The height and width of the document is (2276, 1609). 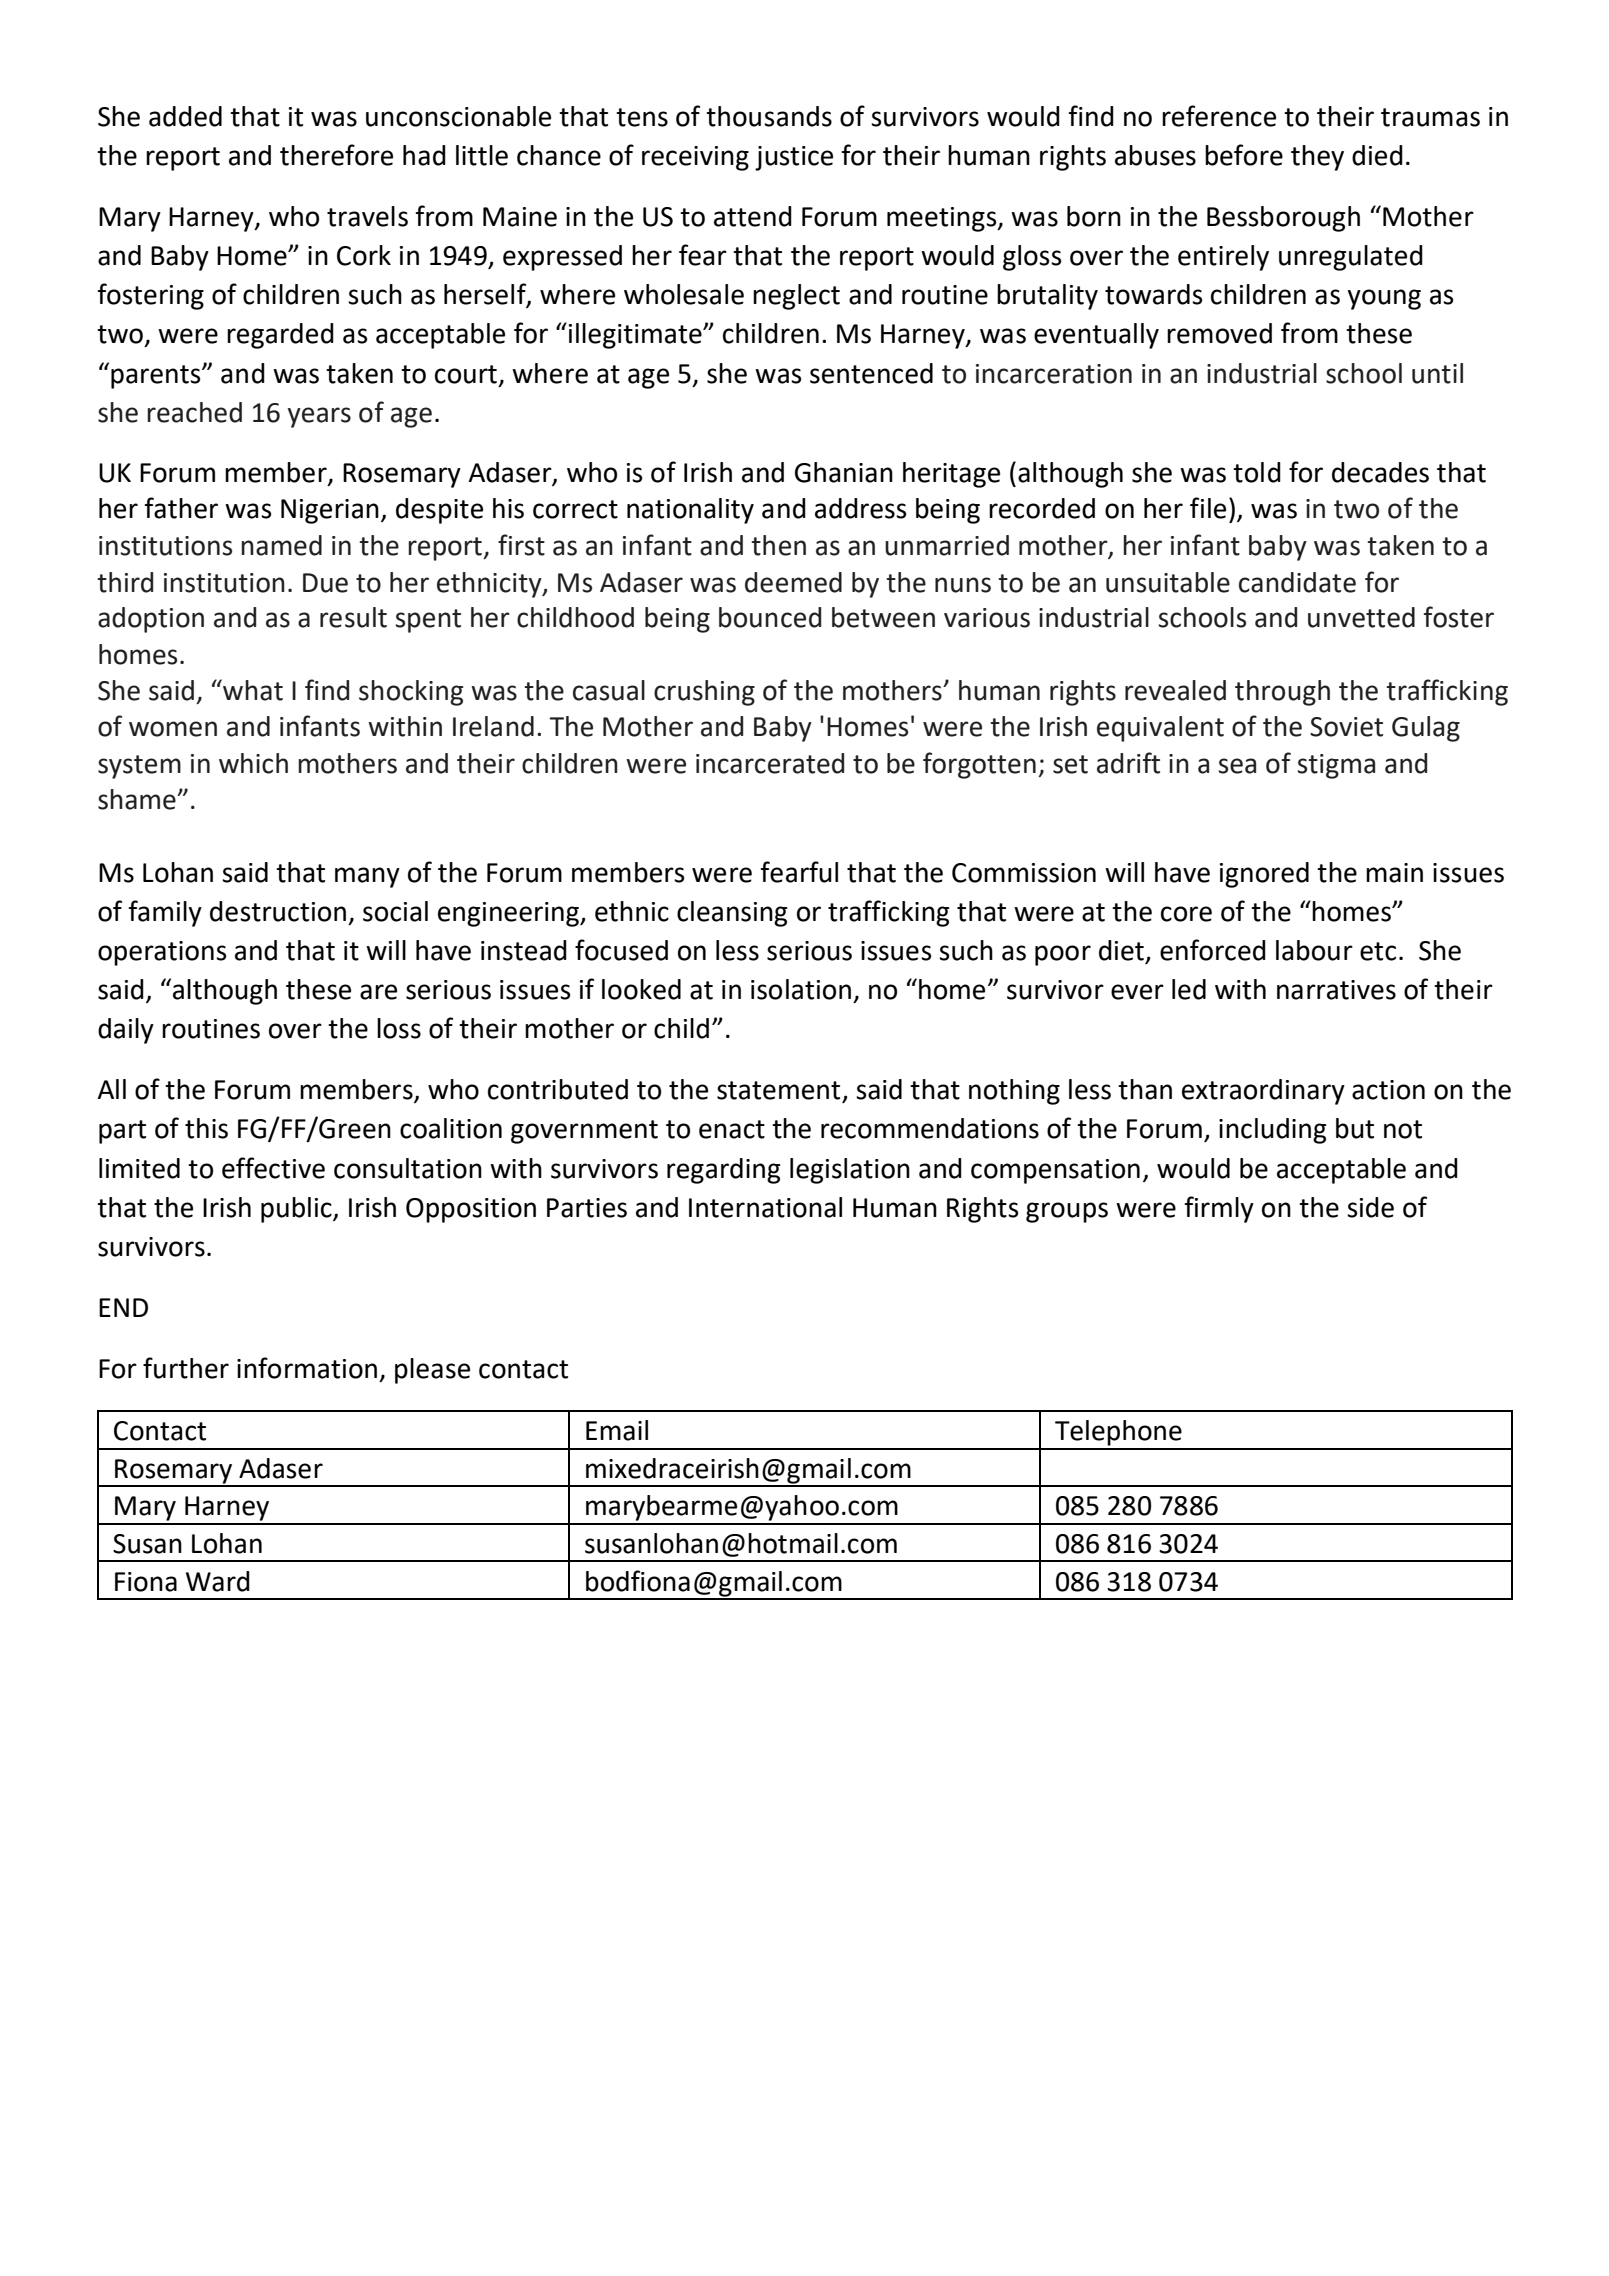 I want to click on deemed, so click(x=793, y=582).
